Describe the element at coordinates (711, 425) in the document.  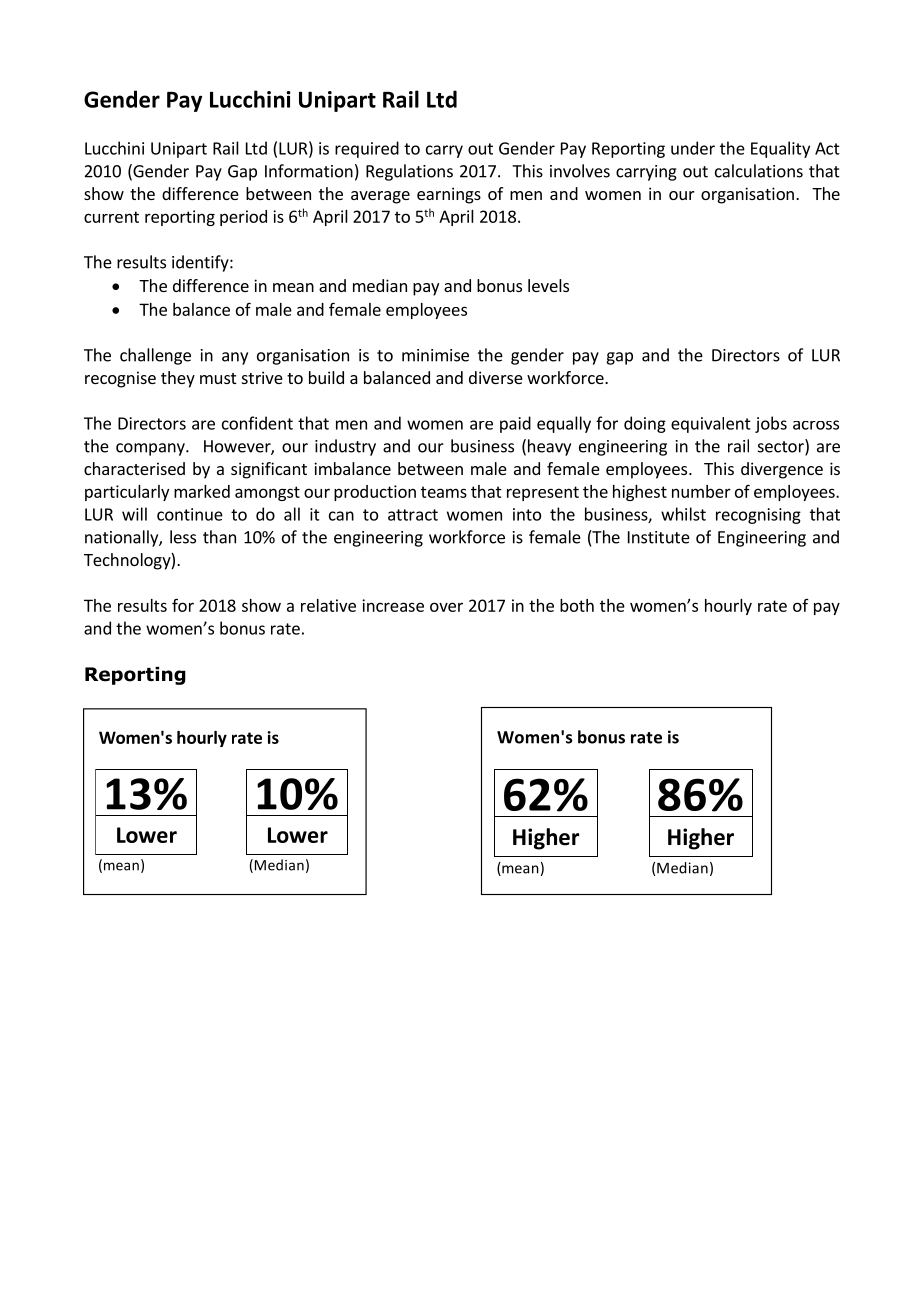
I see `equivalent` at that location.
